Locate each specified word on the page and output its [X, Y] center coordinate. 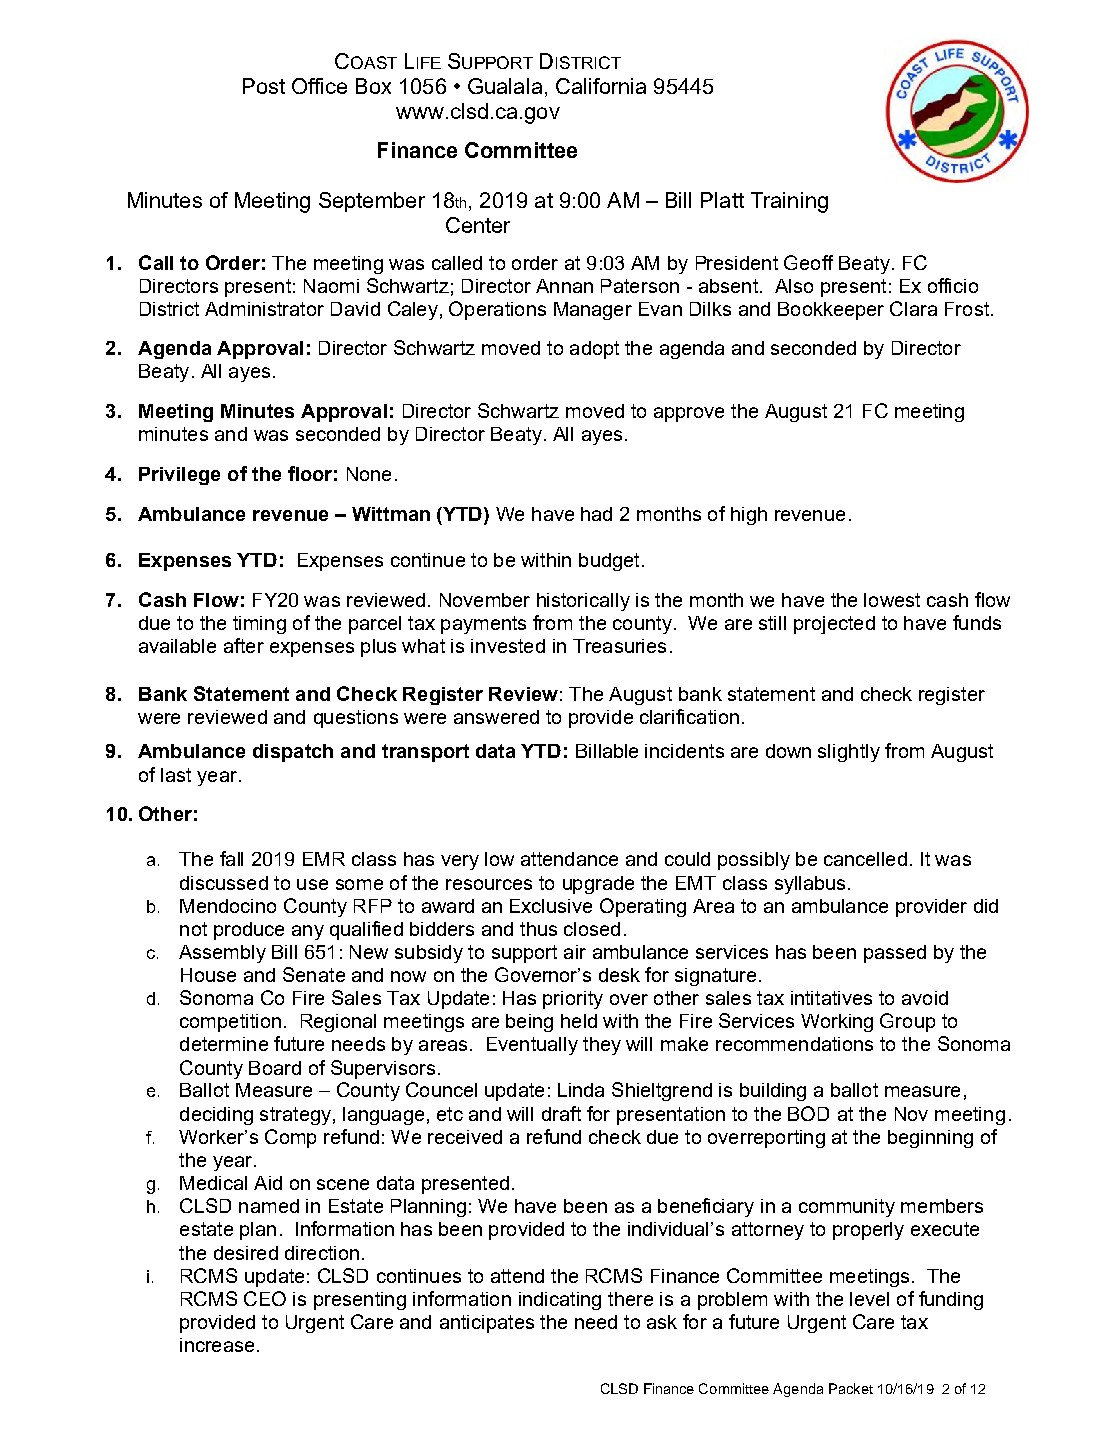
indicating [560, 1301]
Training [789, 202]
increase [217, 1345]
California [601, 86]
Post [264, 86]
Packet [851, 1388]
